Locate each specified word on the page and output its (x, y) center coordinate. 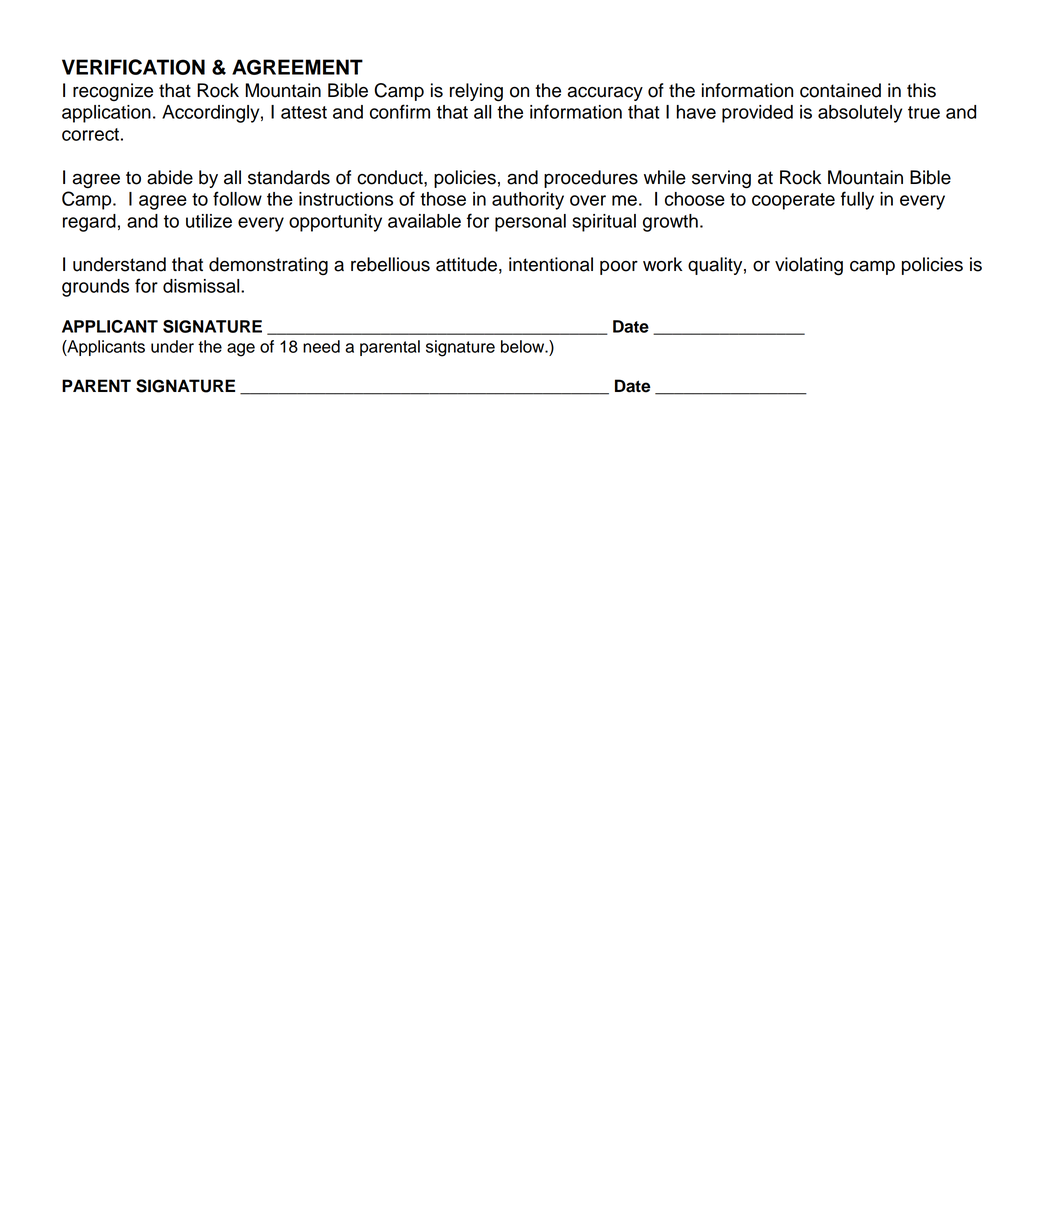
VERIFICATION (133, 67)
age (241, 350)
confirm (400, 111)
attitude (466, 264)
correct (90, 134)
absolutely (860, 114)
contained (840, 90)
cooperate (793, 201)
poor (619, 268)
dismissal (202, 286)
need (321, 346)
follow (237, 198)
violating (809, 266)
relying (476, 92)
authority (528, 201)
